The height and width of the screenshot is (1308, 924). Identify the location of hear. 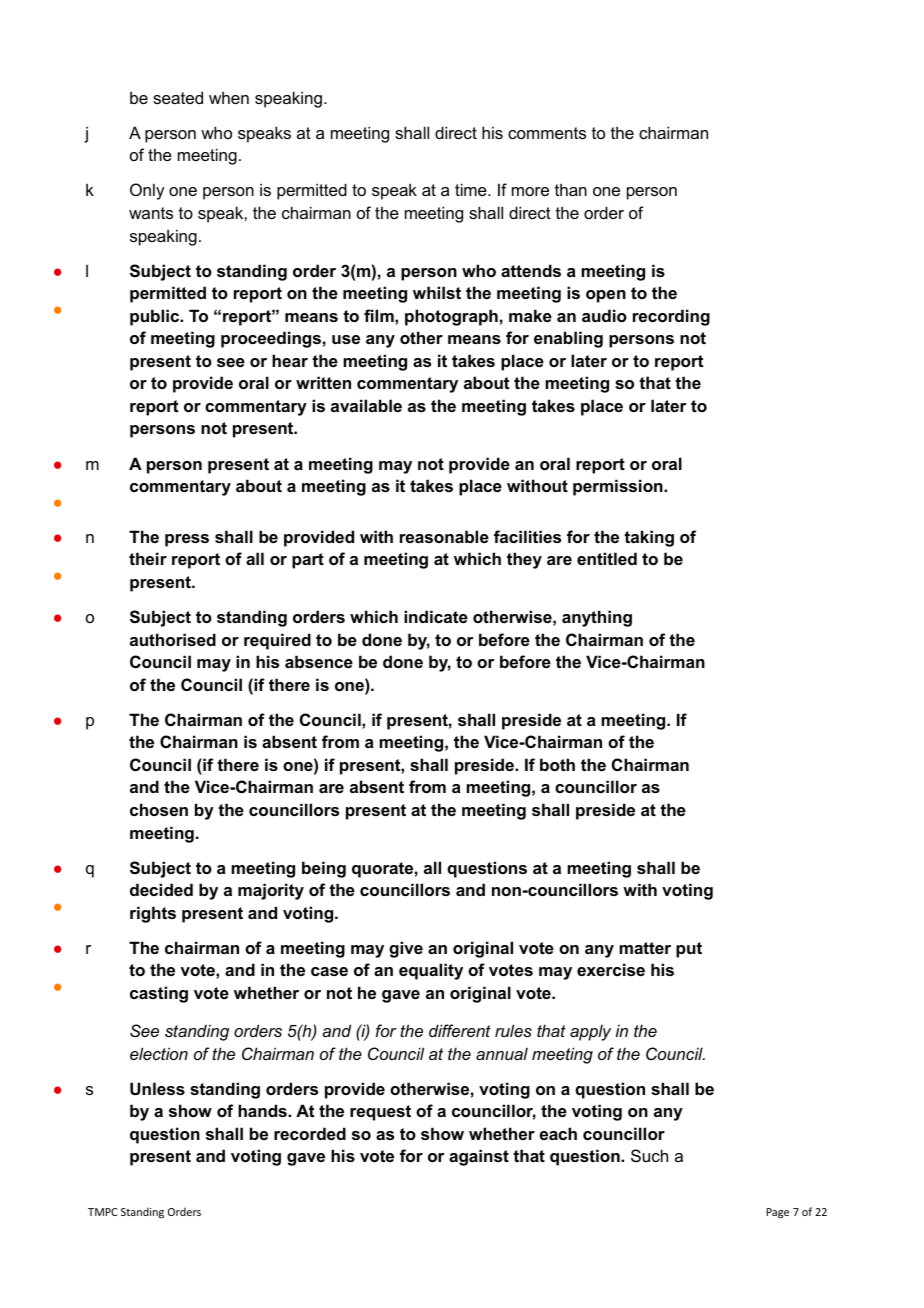
(290, 360).
